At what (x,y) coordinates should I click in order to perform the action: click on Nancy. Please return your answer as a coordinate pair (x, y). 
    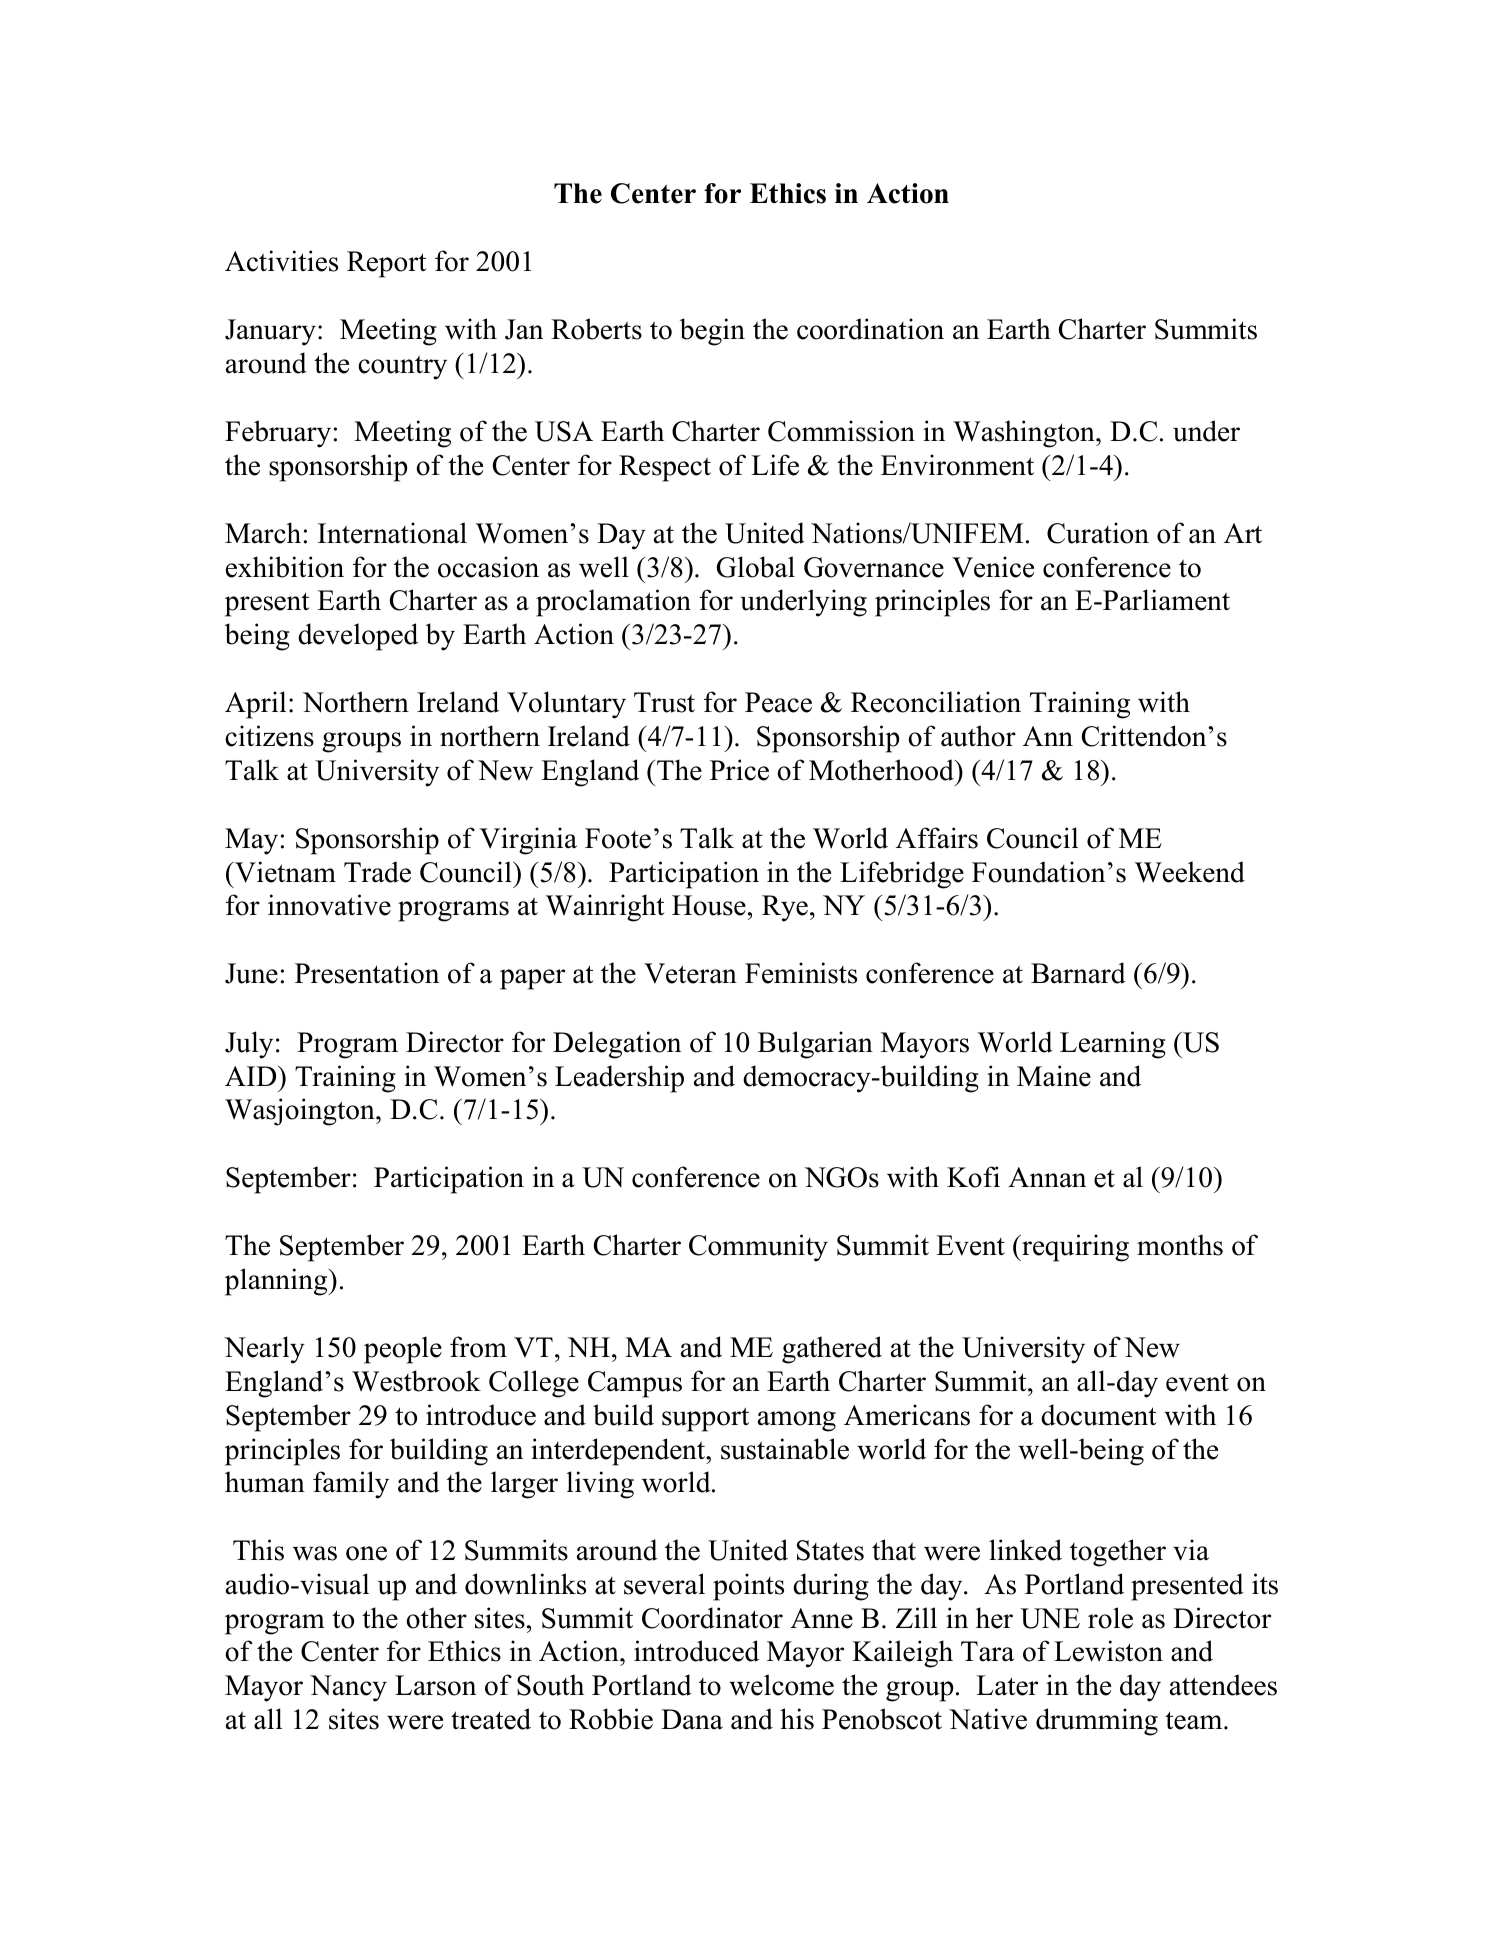
    Looking at the image, I should click on (348, 1688).
